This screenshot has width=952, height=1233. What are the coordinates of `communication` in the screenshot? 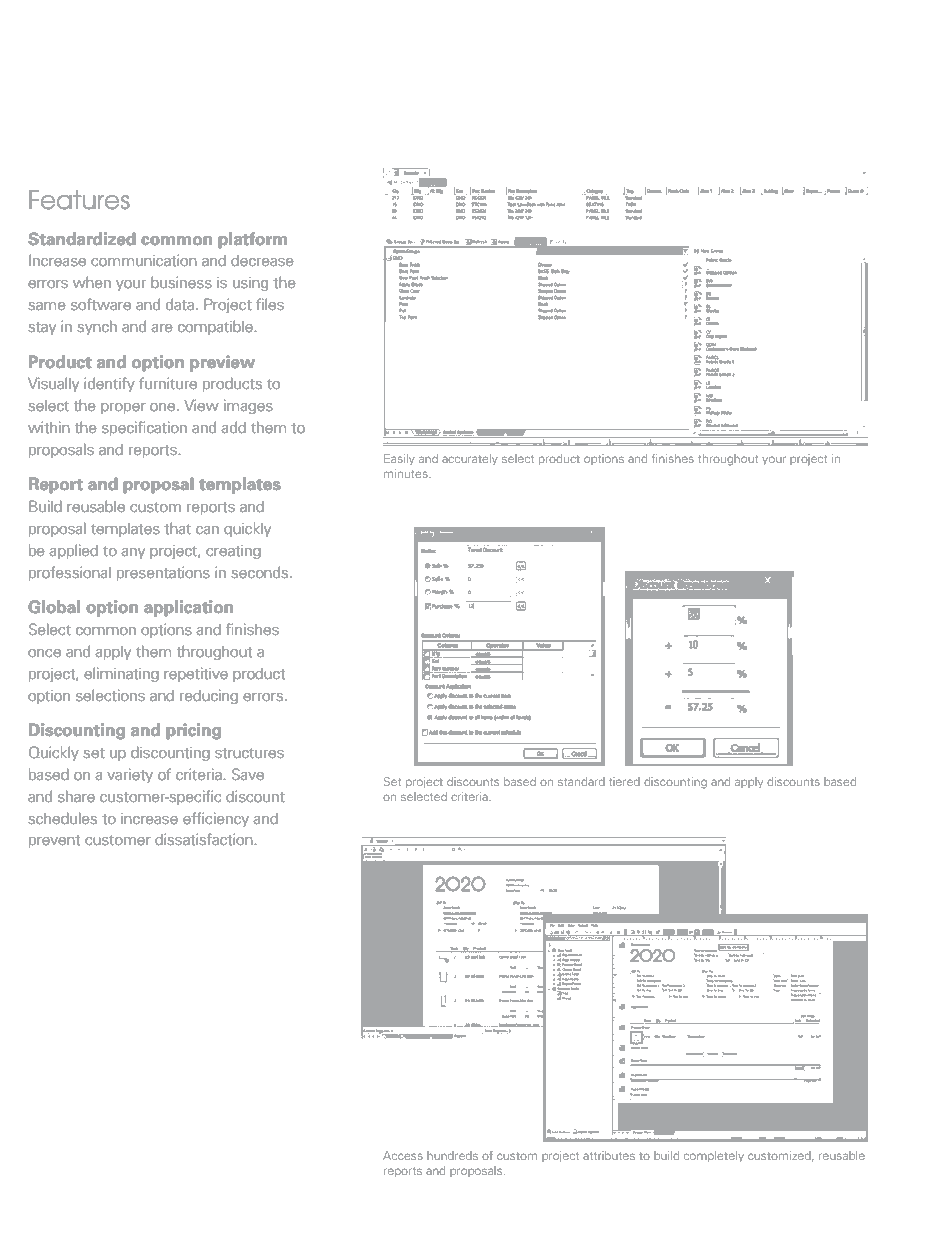 It's located at (144, 260).
